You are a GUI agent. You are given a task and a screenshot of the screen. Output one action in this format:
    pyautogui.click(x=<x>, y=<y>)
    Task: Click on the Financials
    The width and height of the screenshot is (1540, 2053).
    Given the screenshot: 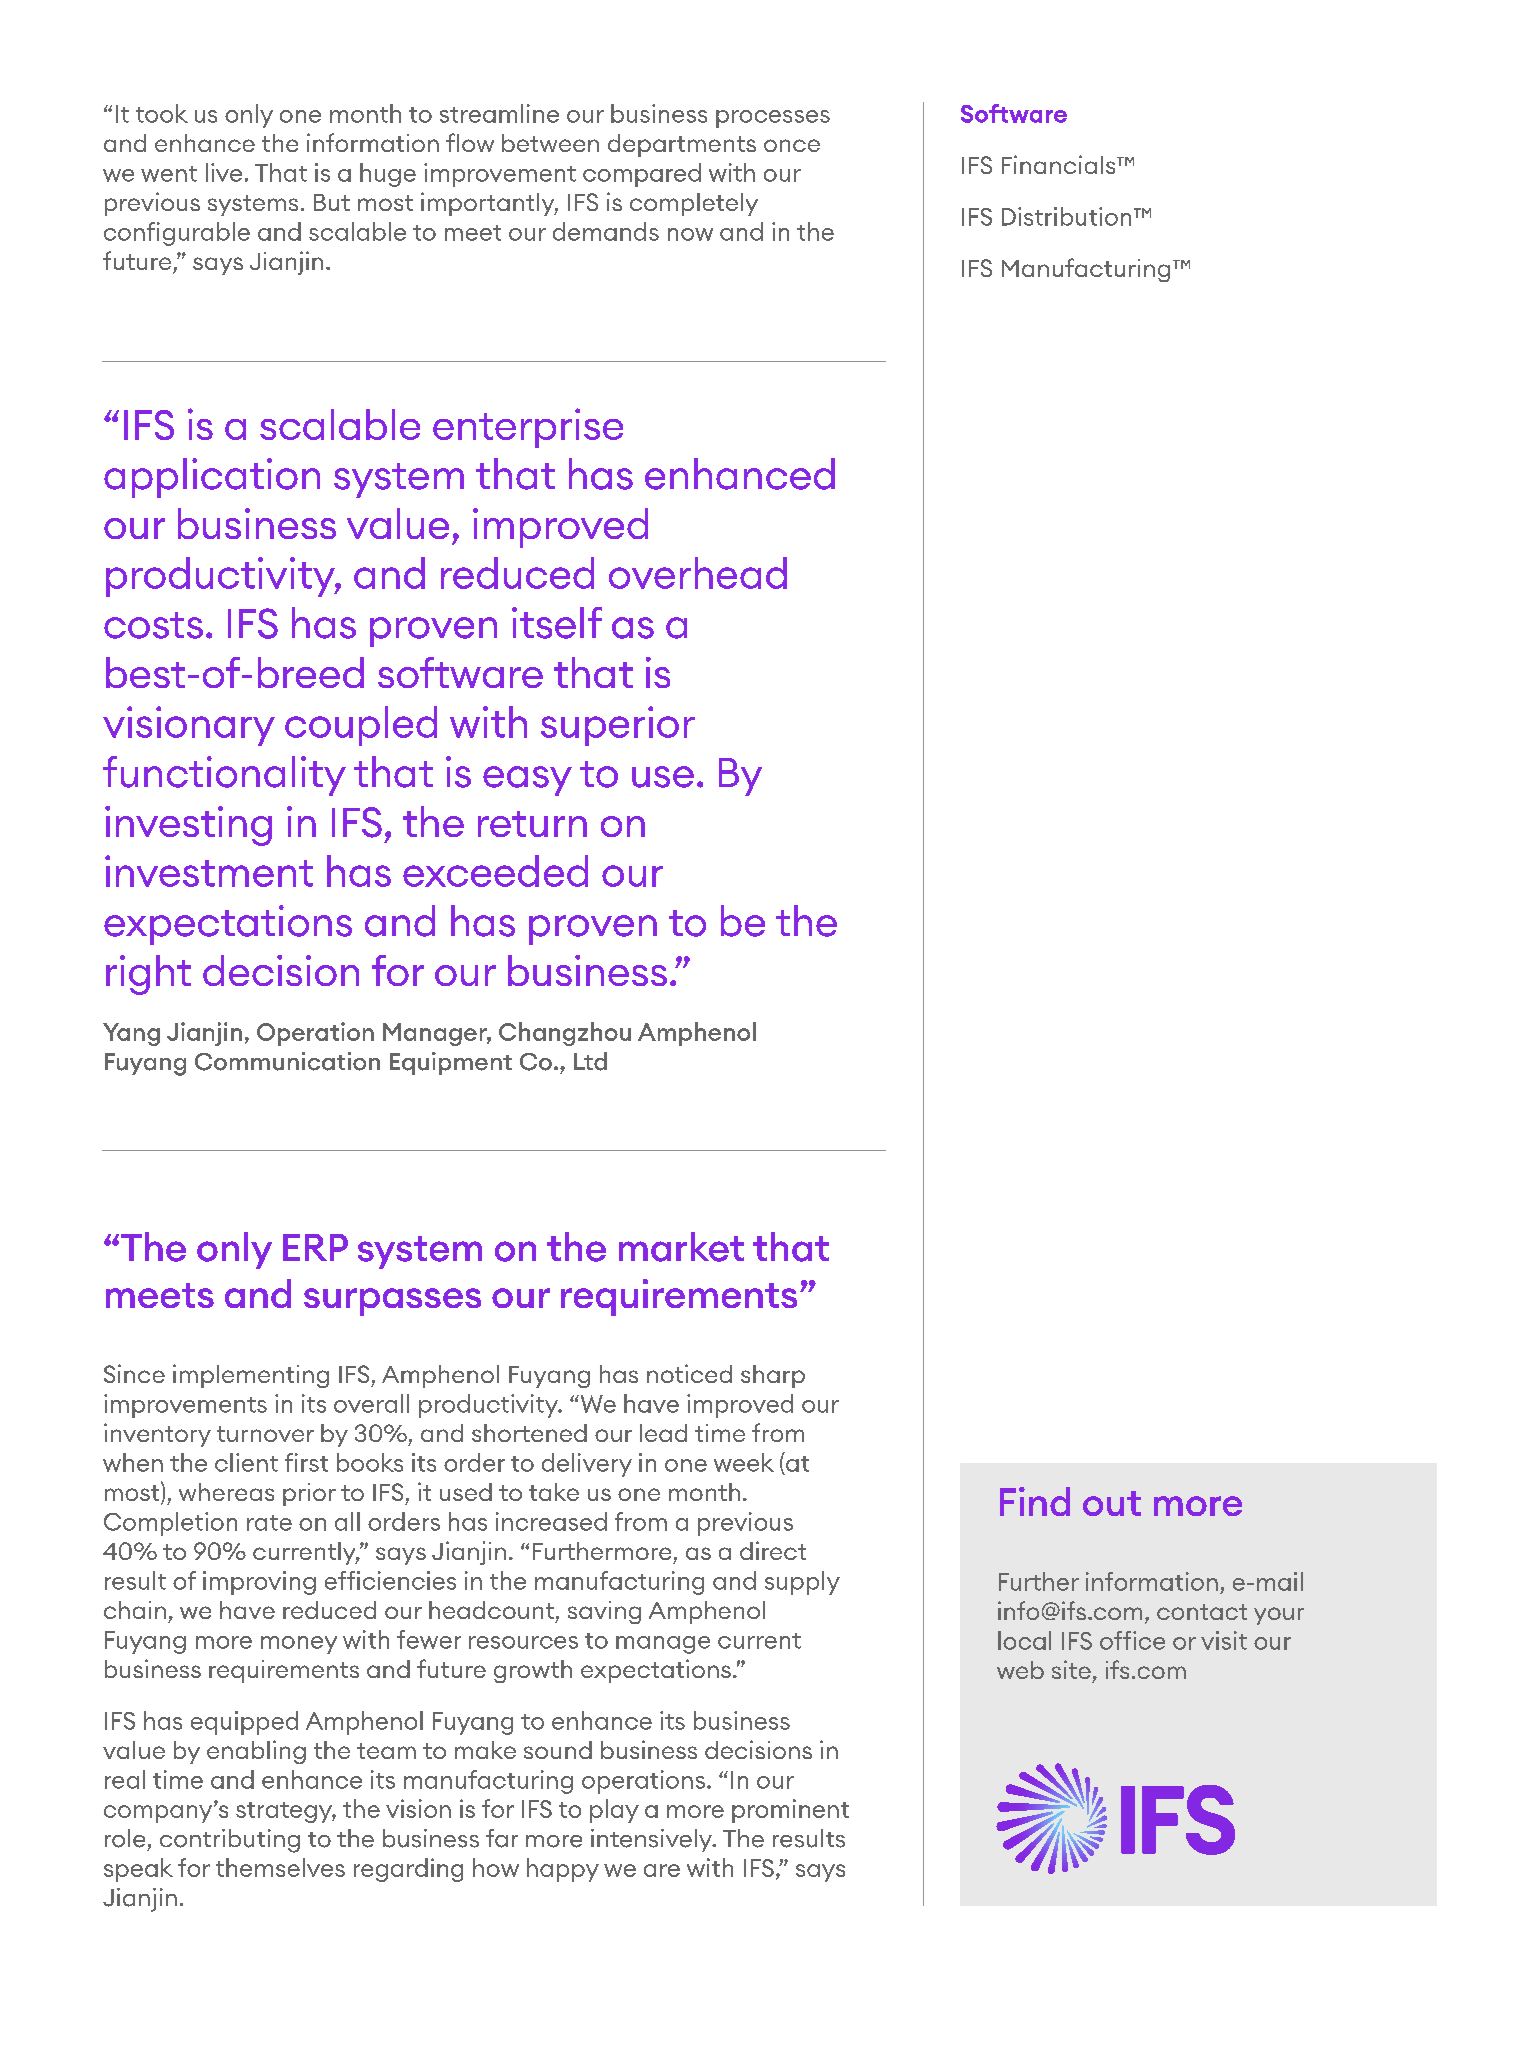 What is the action you would take?
    pyautogui.click(x=1060, y=164)
